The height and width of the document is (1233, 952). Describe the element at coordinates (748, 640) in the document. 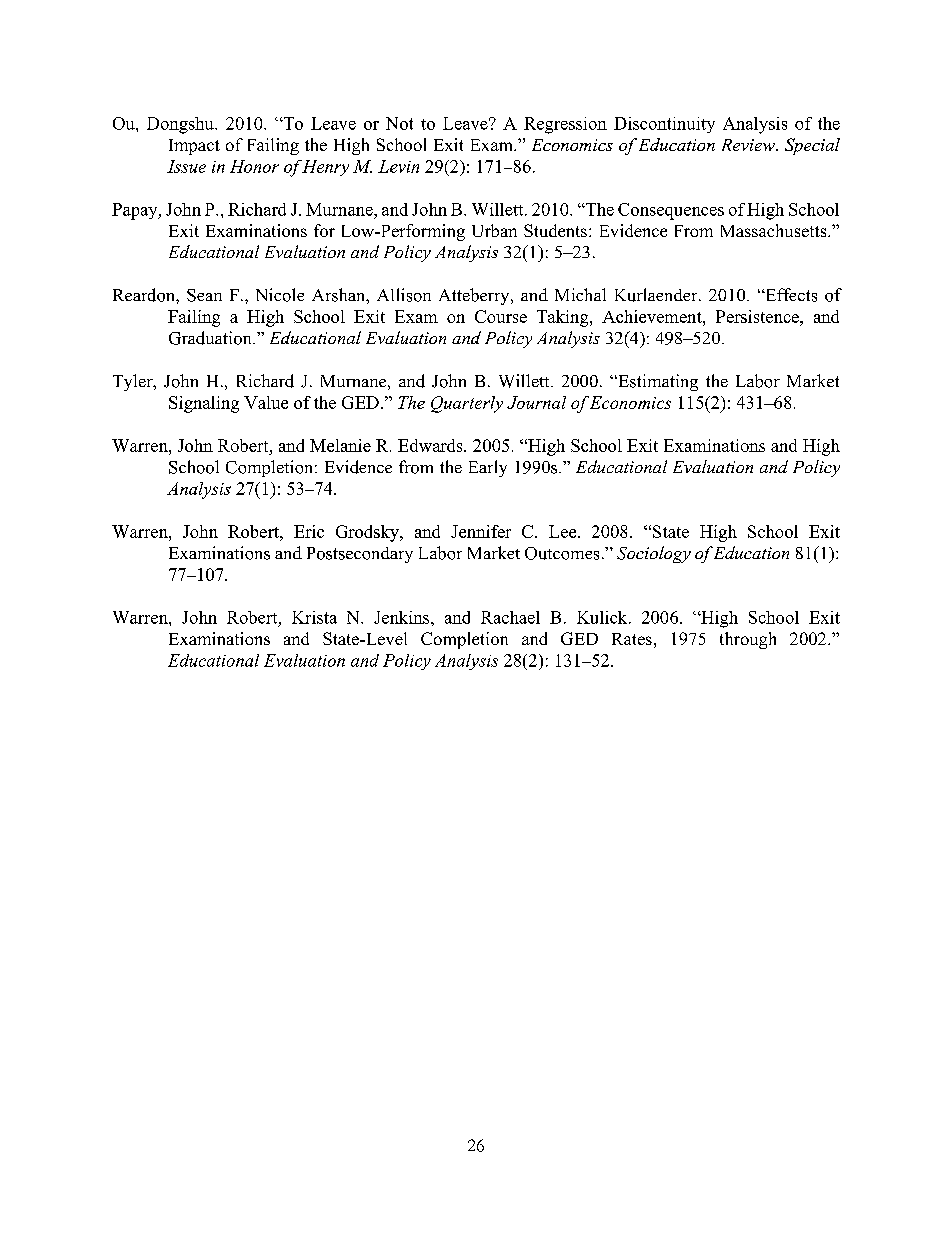

I see `through` at that location.
